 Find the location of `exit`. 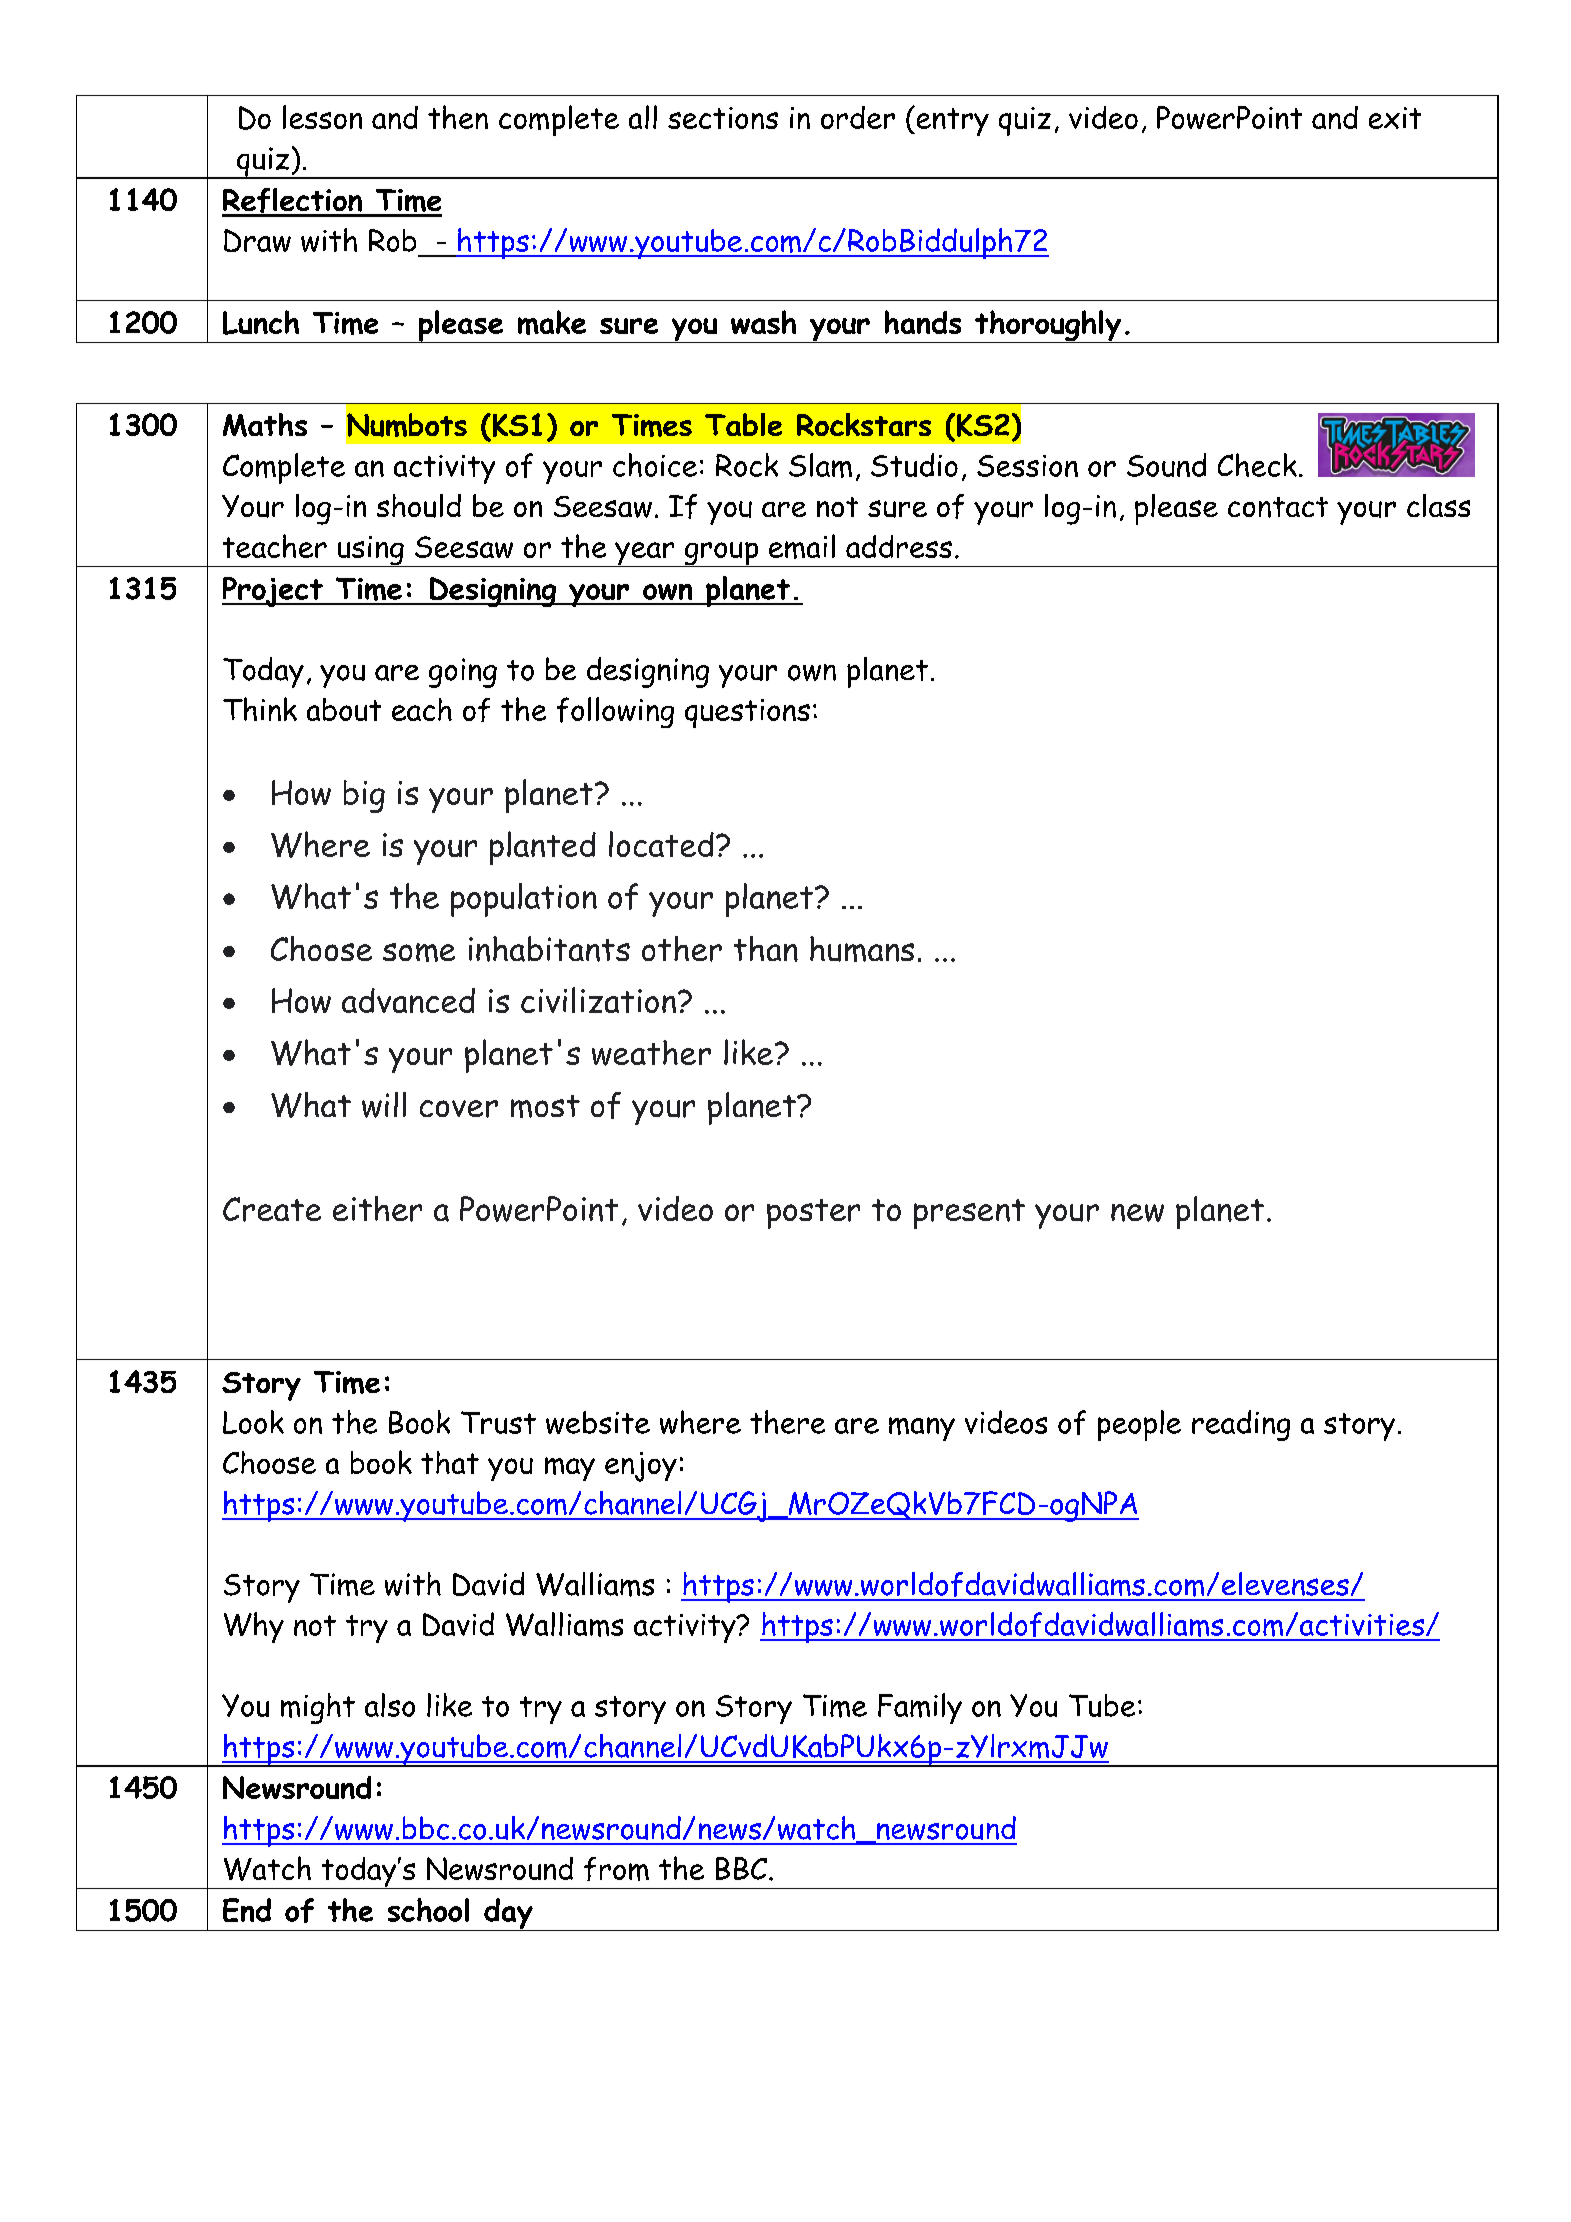

exit is located at coordinates (1395, 118).
